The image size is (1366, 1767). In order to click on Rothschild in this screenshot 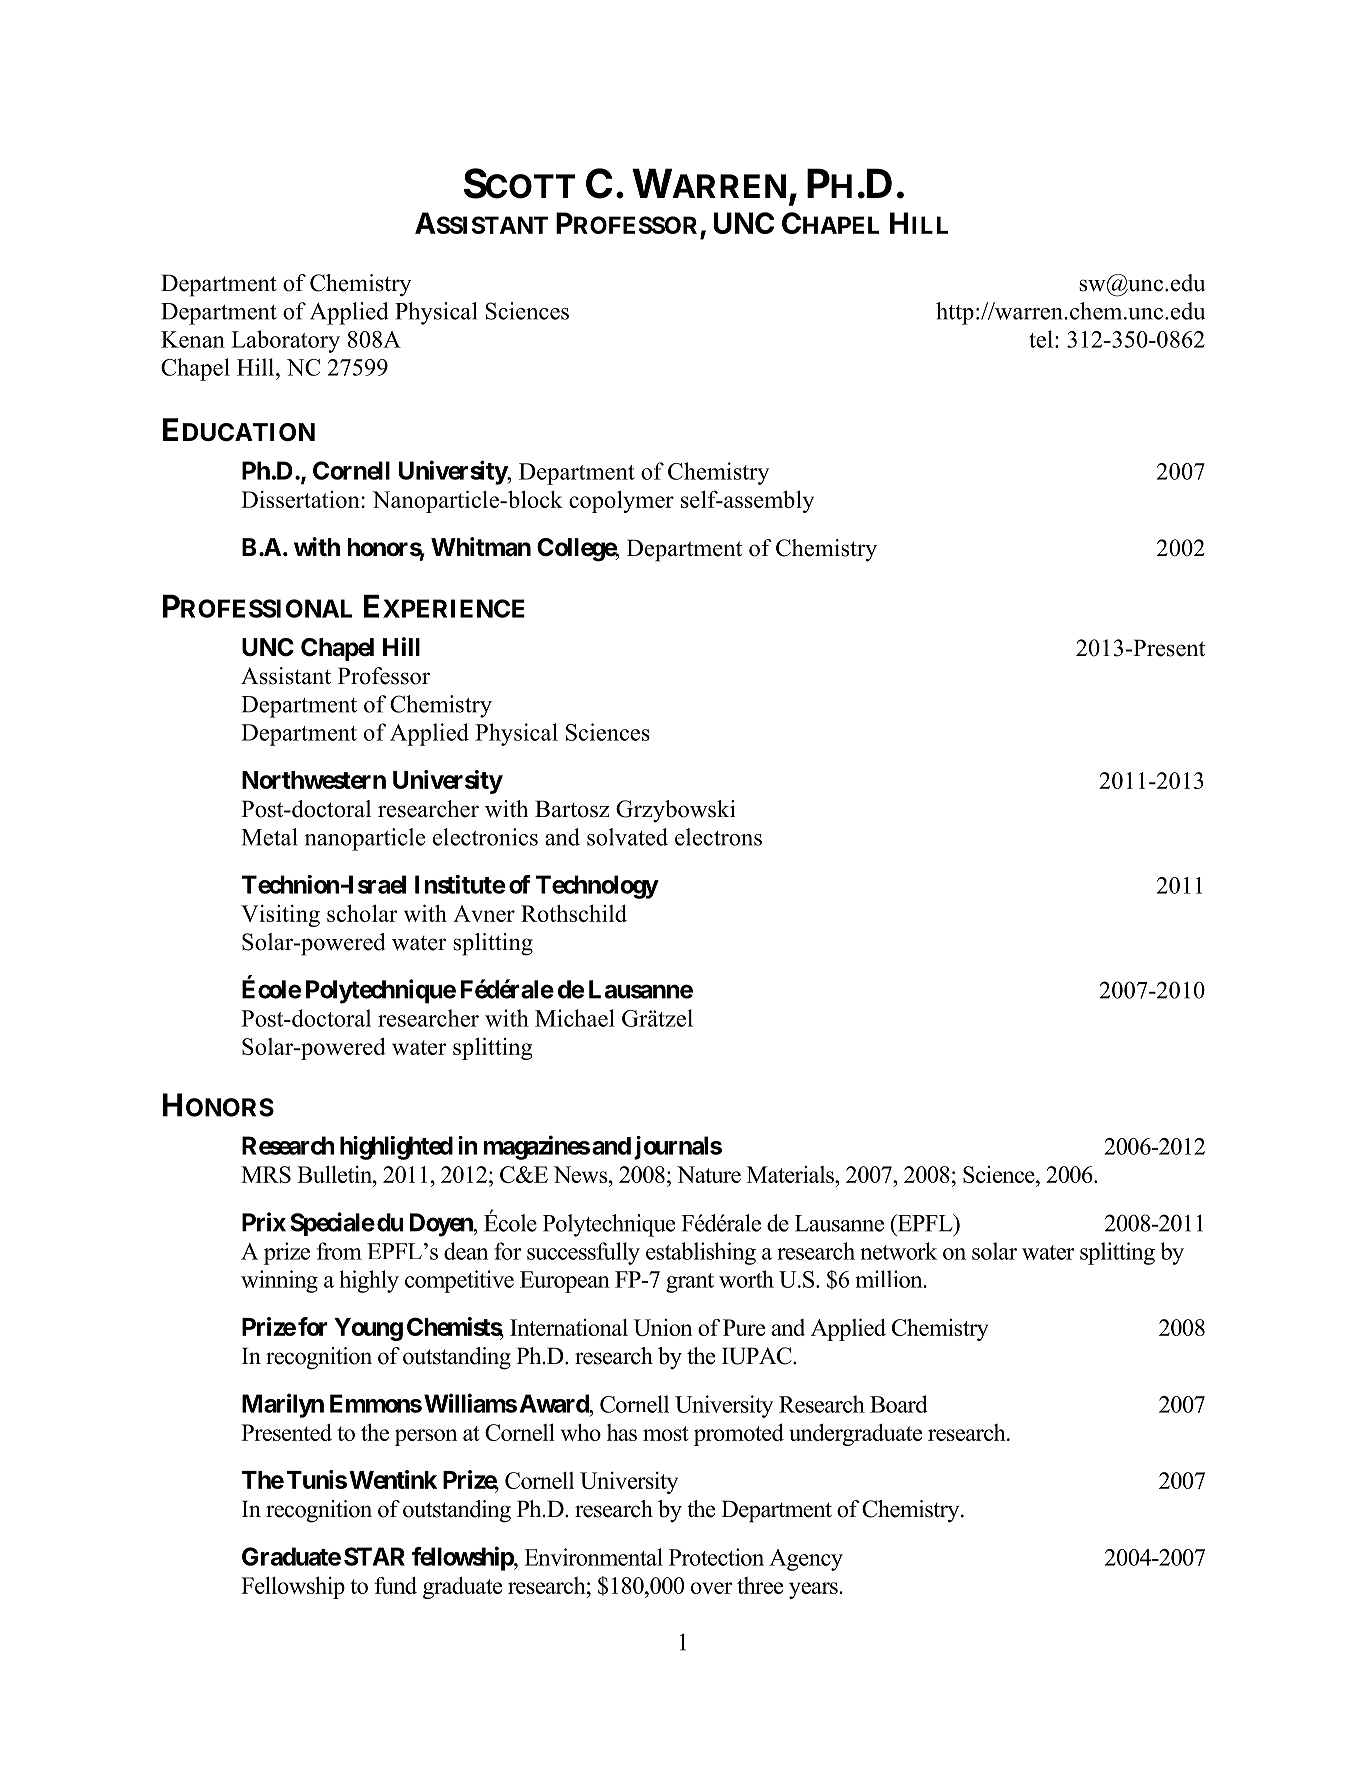, I will do `click(574, 913)`.
